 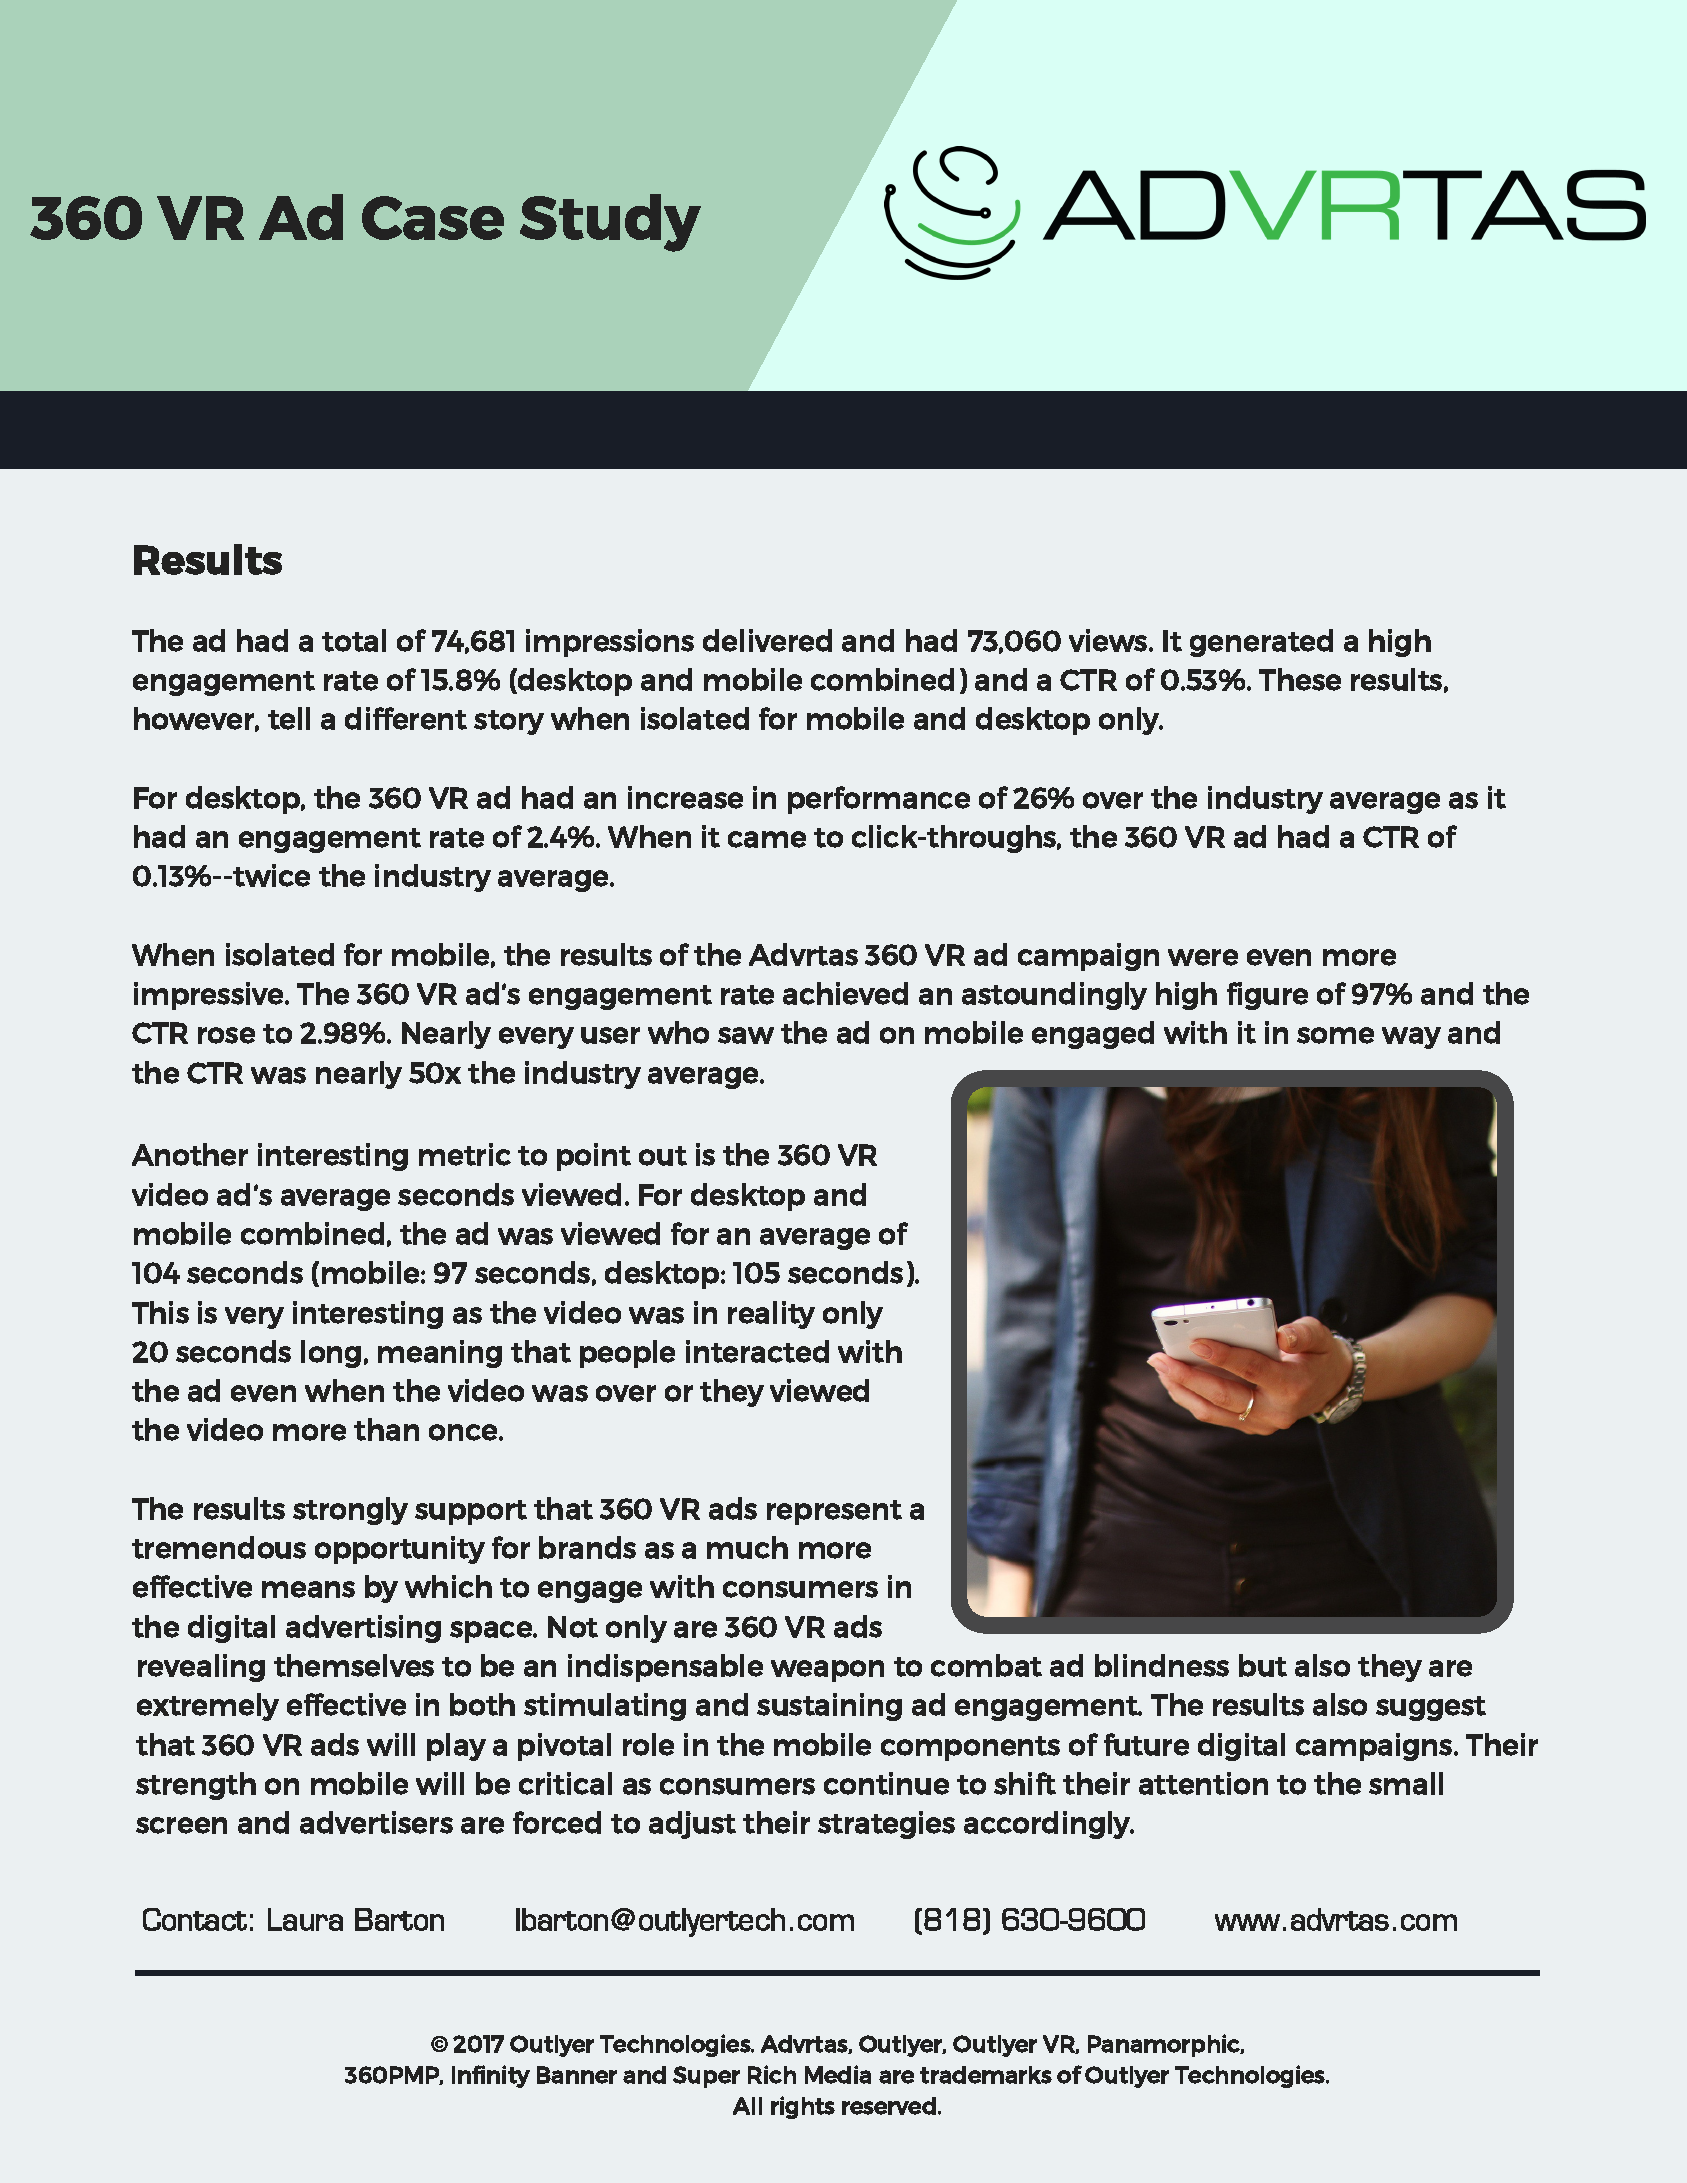 I want to click on Laura, so click(x=305, y=1919).
